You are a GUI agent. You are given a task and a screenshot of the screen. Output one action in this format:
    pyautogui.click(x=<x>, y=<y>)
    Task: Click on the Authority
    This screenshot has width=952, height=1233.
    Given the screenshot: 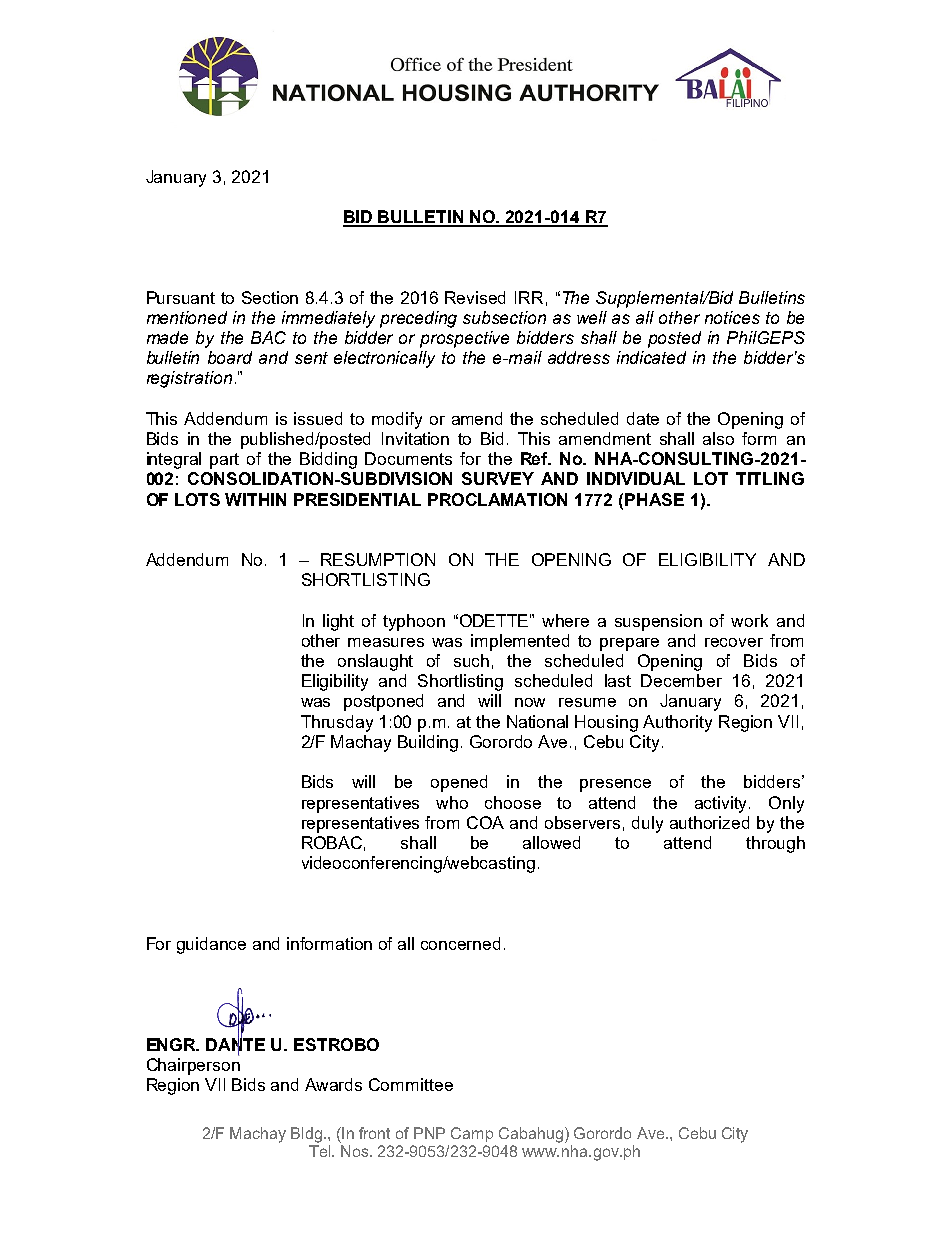 What is the action you would take?
    pyautogui.click(x=677, y=723)
